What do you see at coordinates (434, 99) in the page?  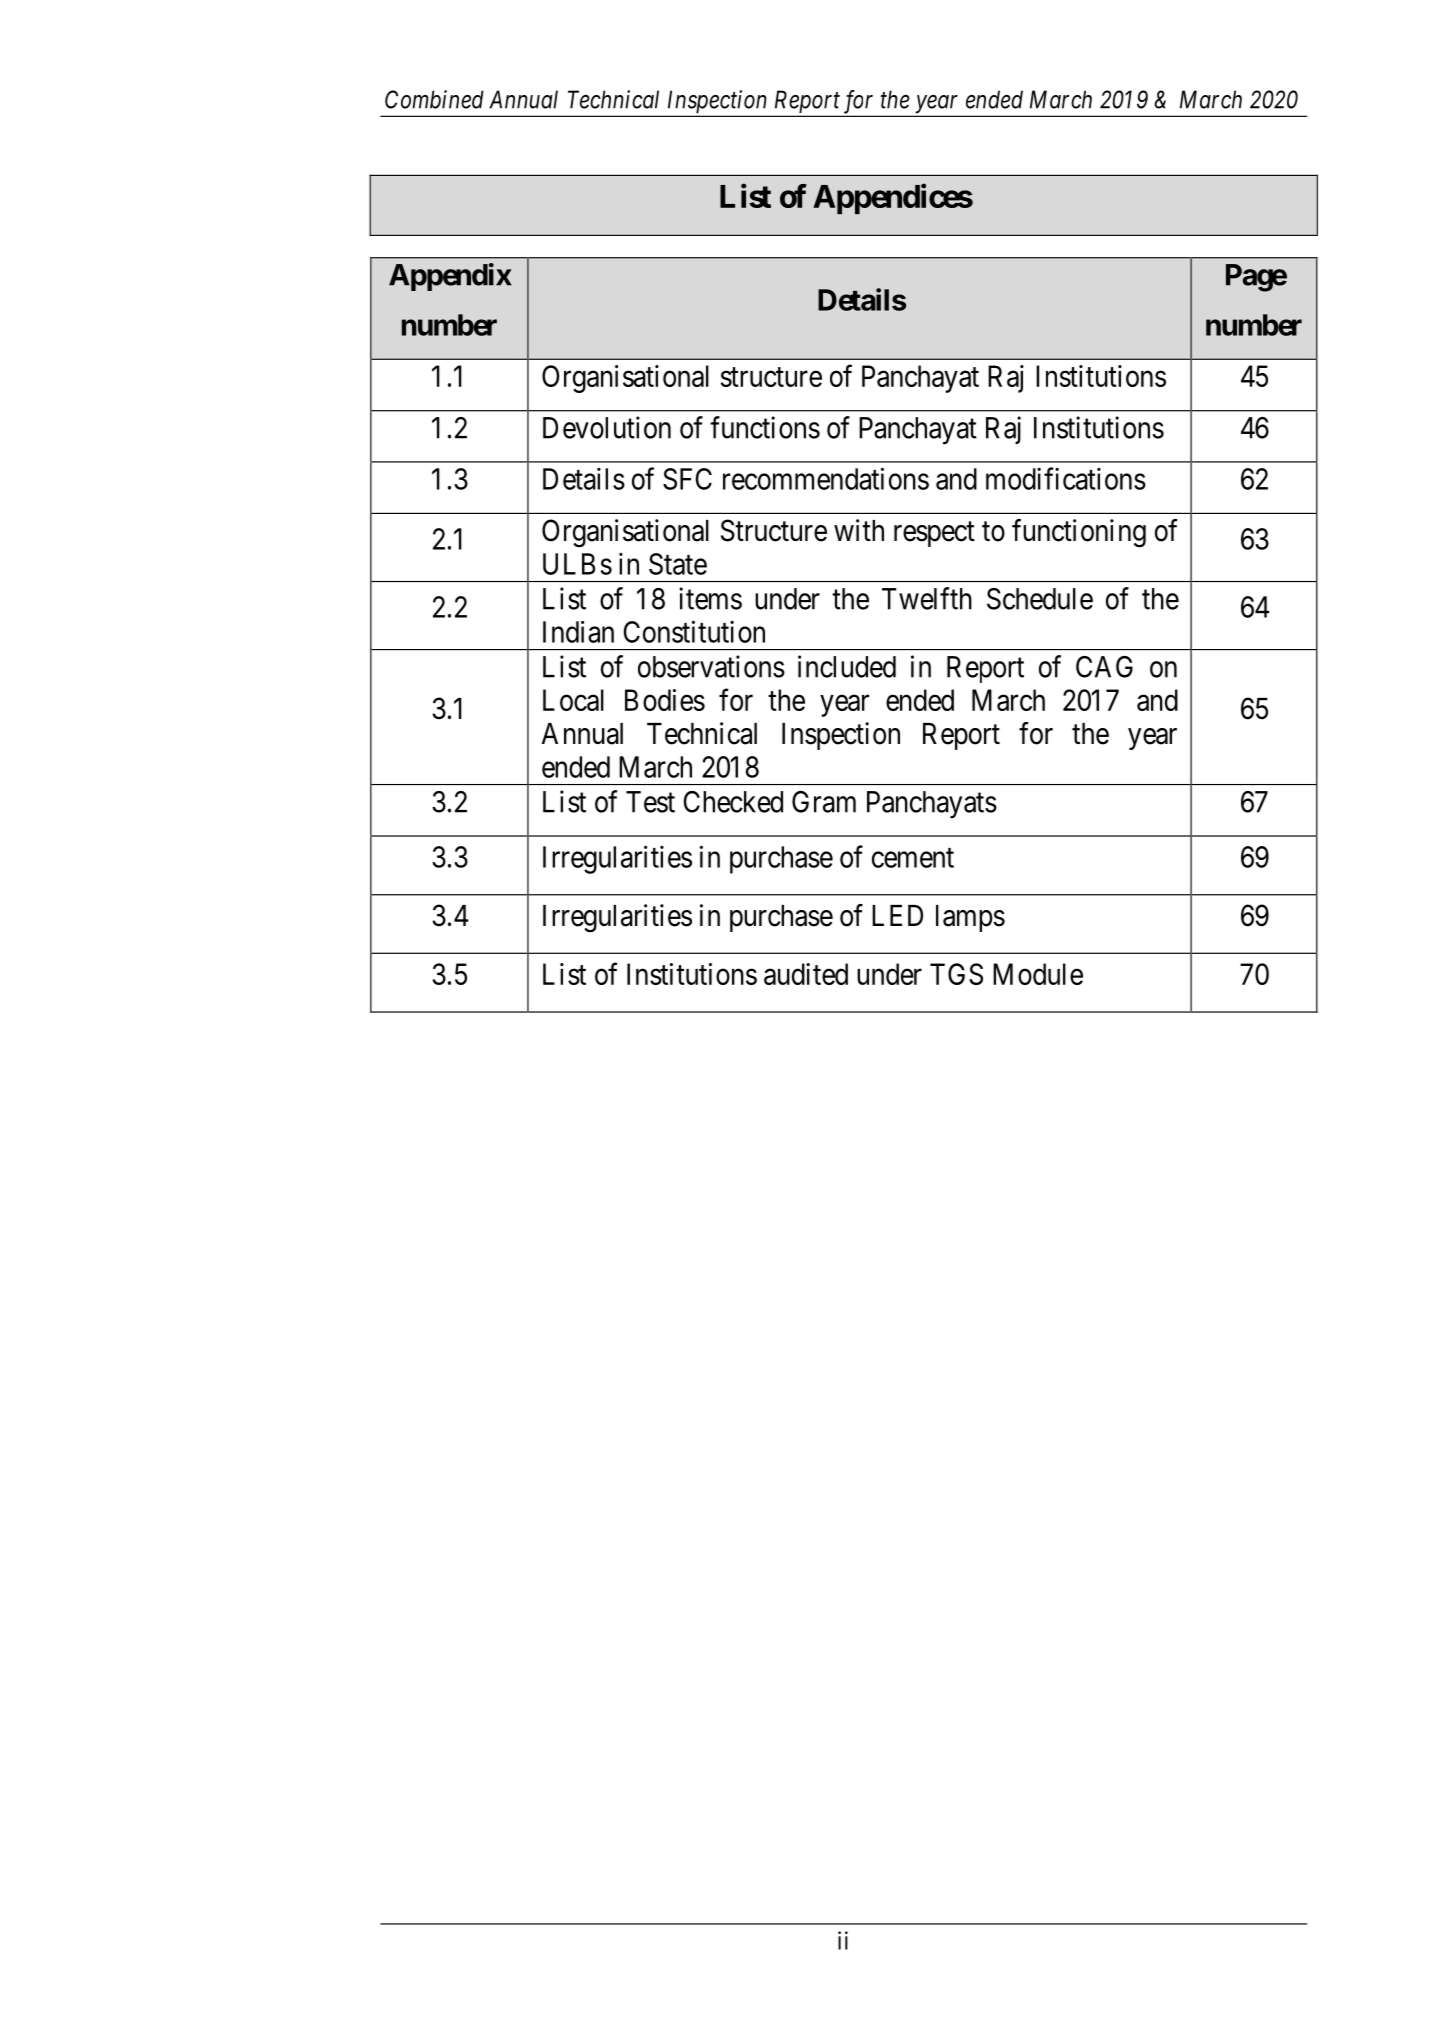 I see `Combined` at bounding box center [434, 99].
